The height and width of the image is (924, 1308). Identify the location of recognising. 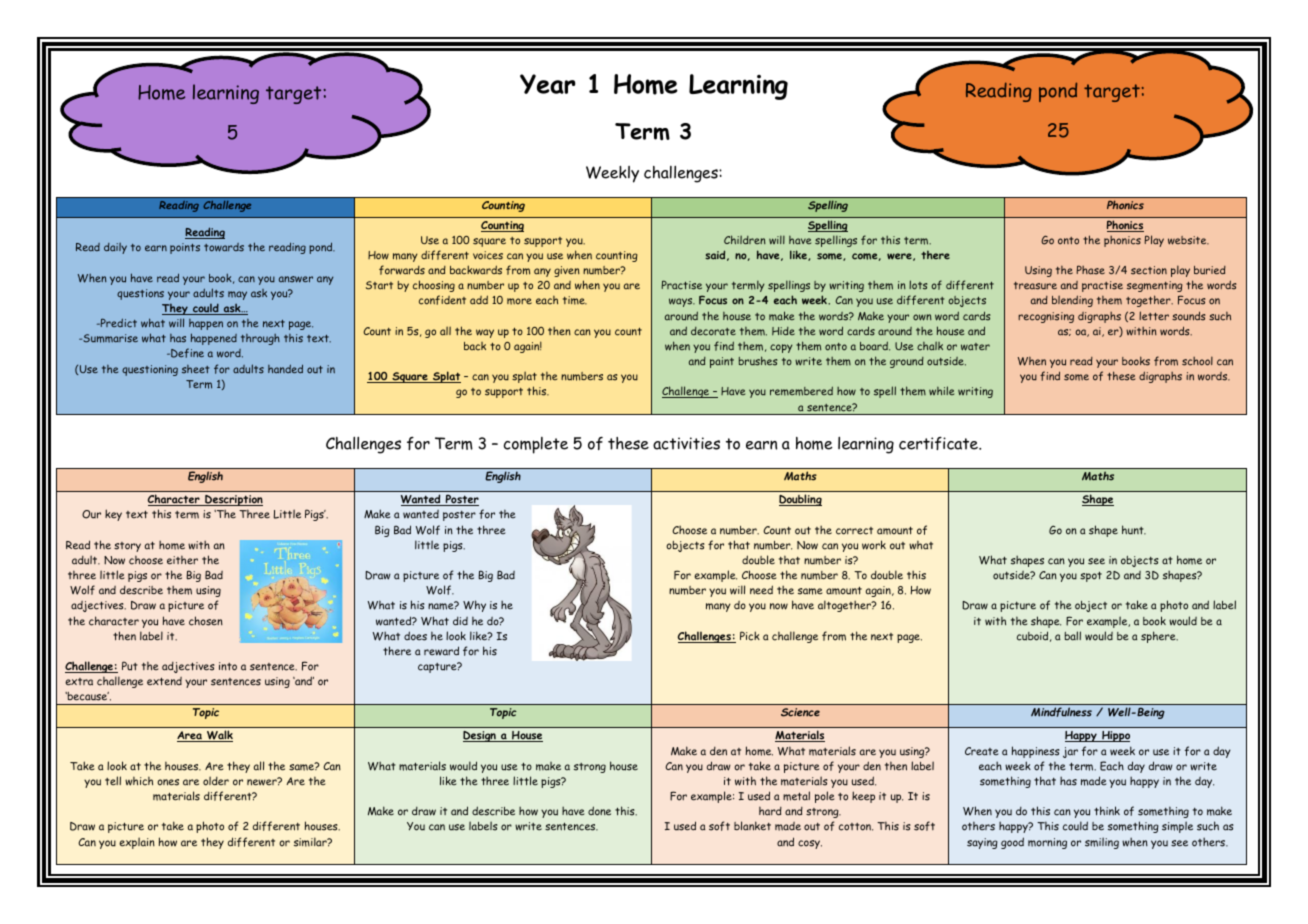
(1046, 317).
